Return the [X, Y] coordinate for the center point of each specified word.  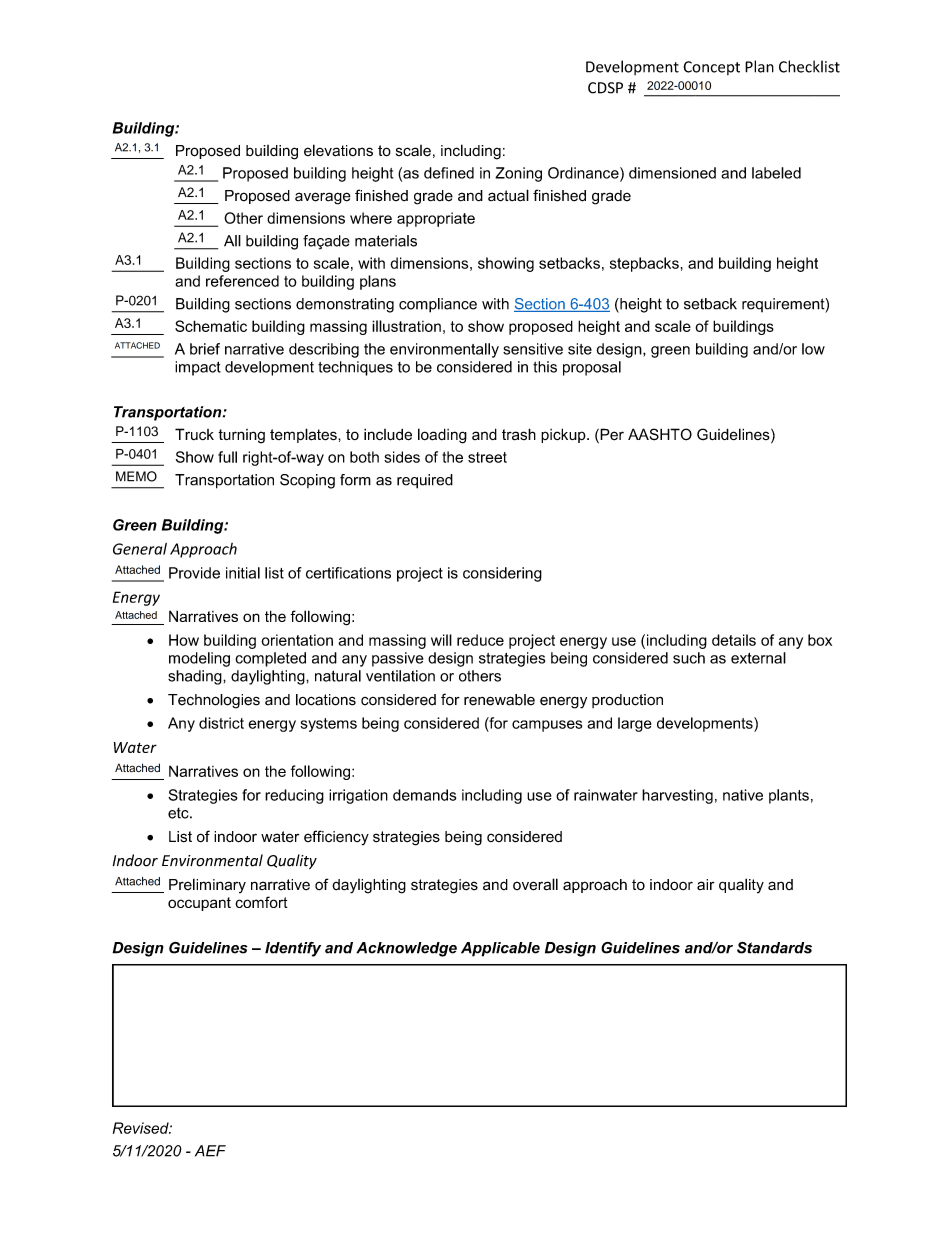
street [487, 457]
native [743, 795]
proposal [592, 368]
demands [424, 795]
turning [241, 436]
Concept [711, 68]
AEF [210, 1151]
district [221, 723]
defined [449, 173]
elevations [338, 150]
